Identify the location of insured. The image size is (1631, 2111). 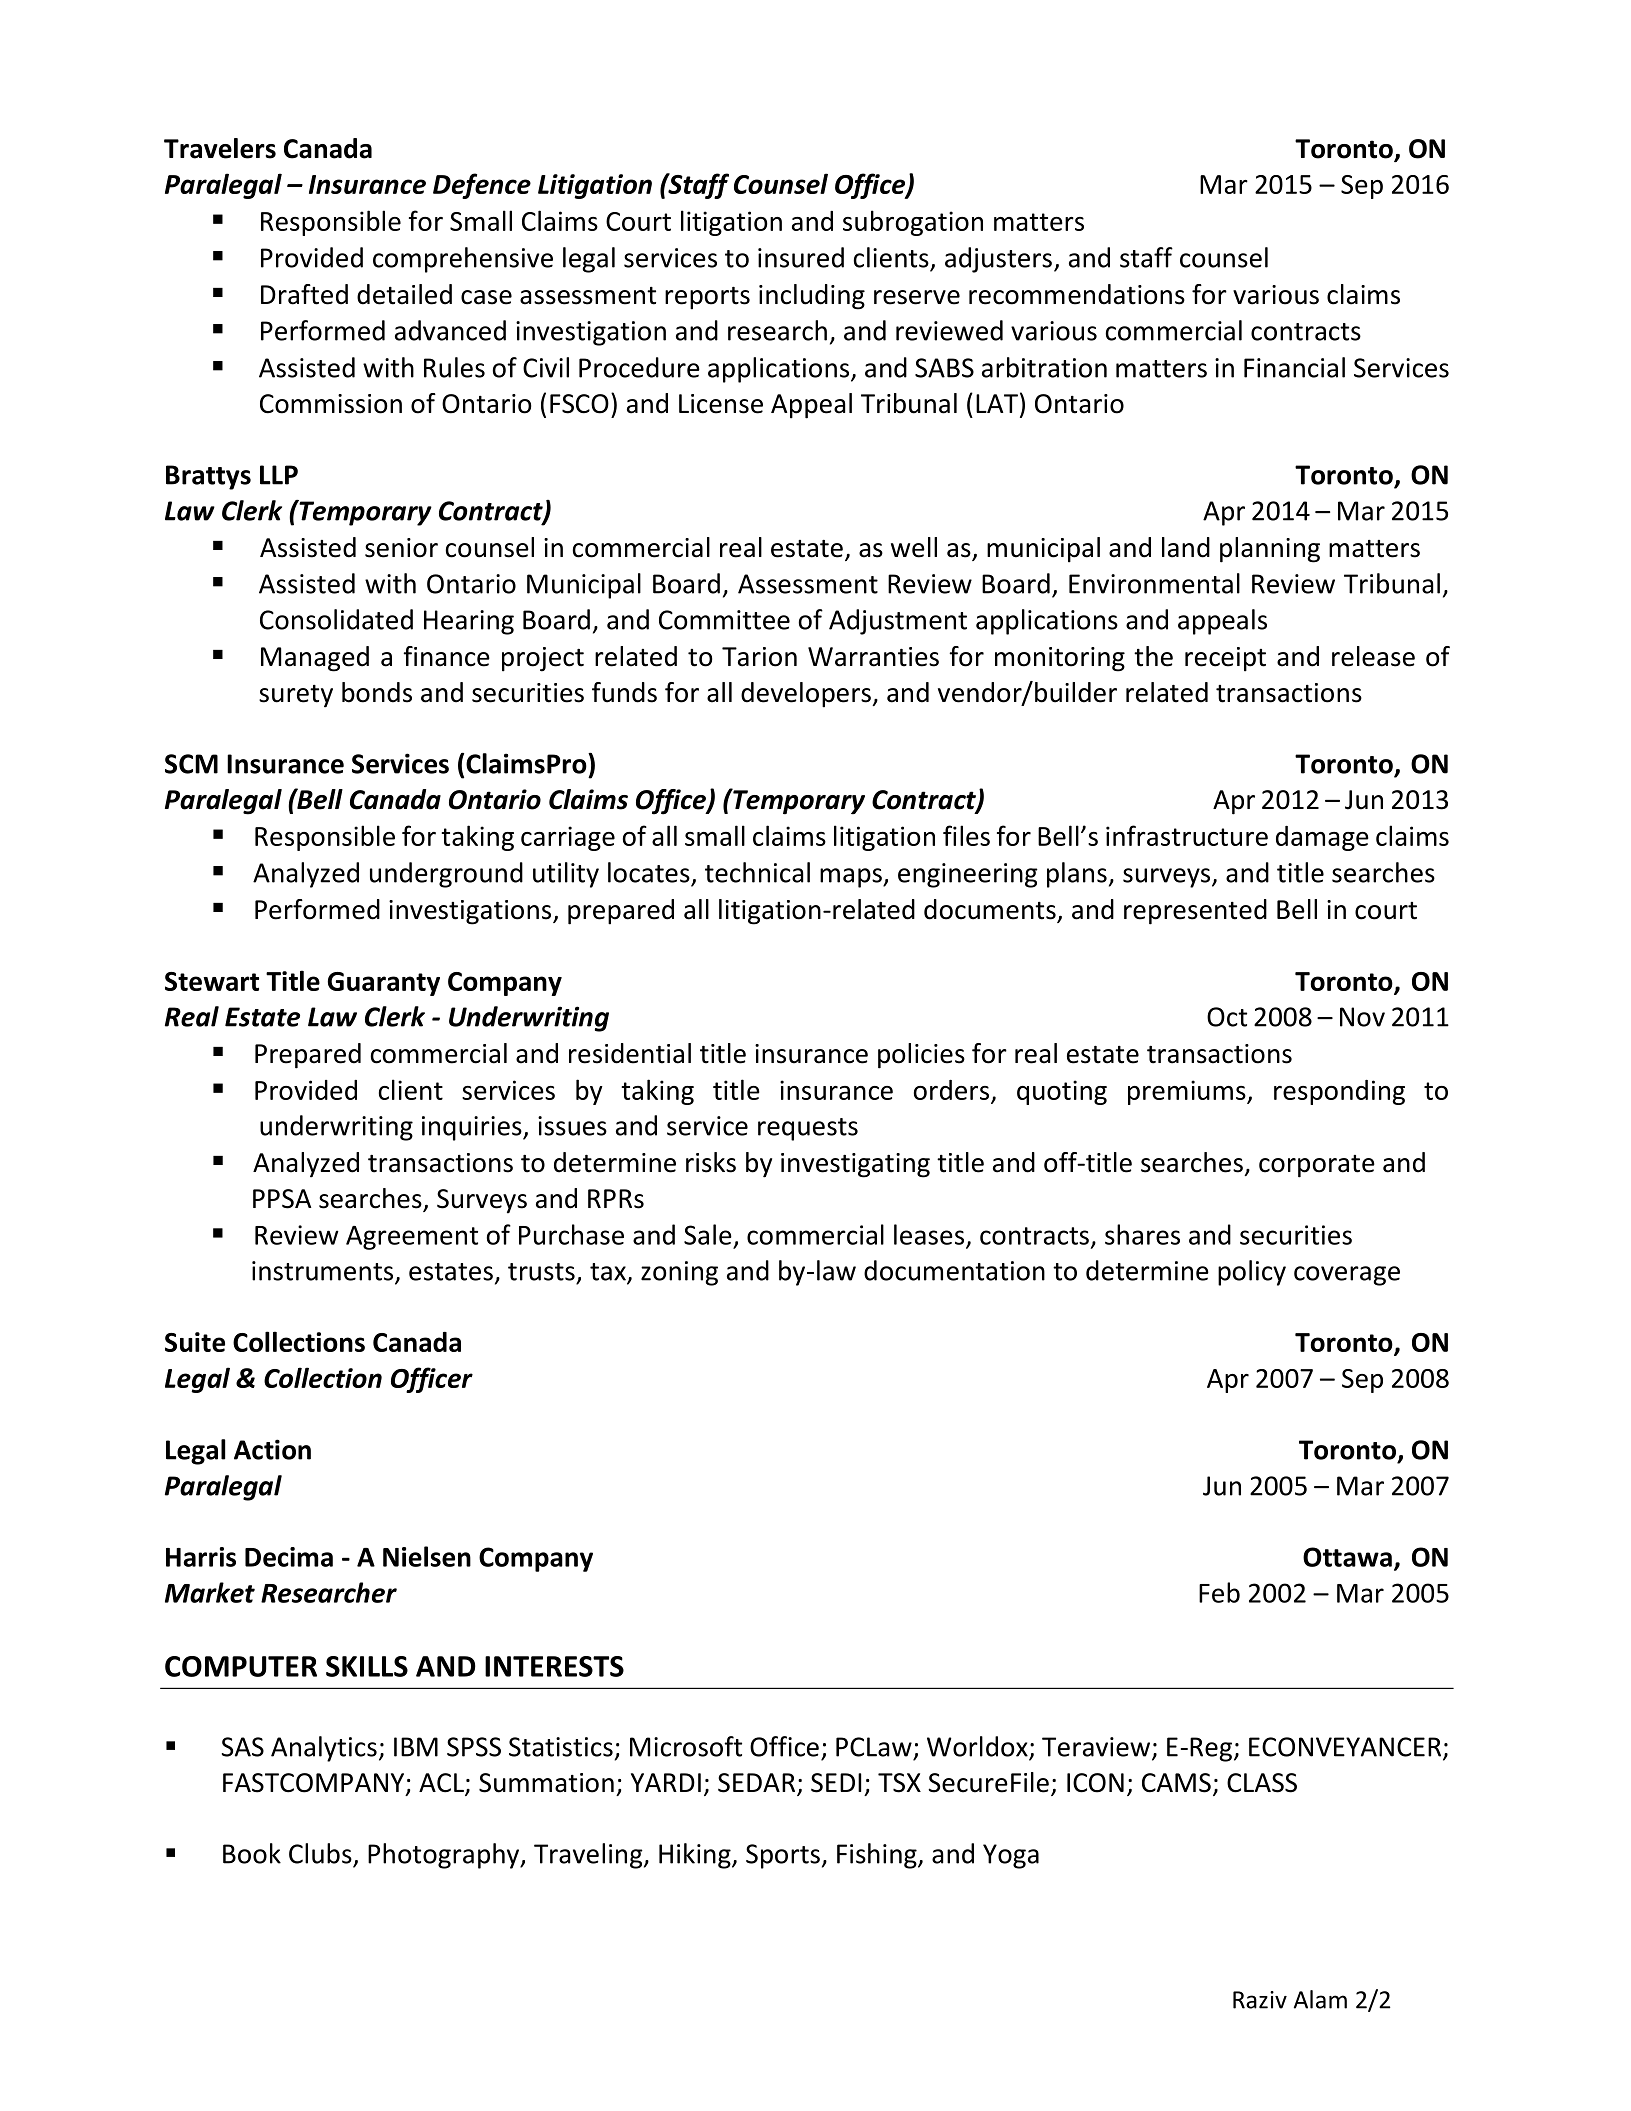
(801, 257).
